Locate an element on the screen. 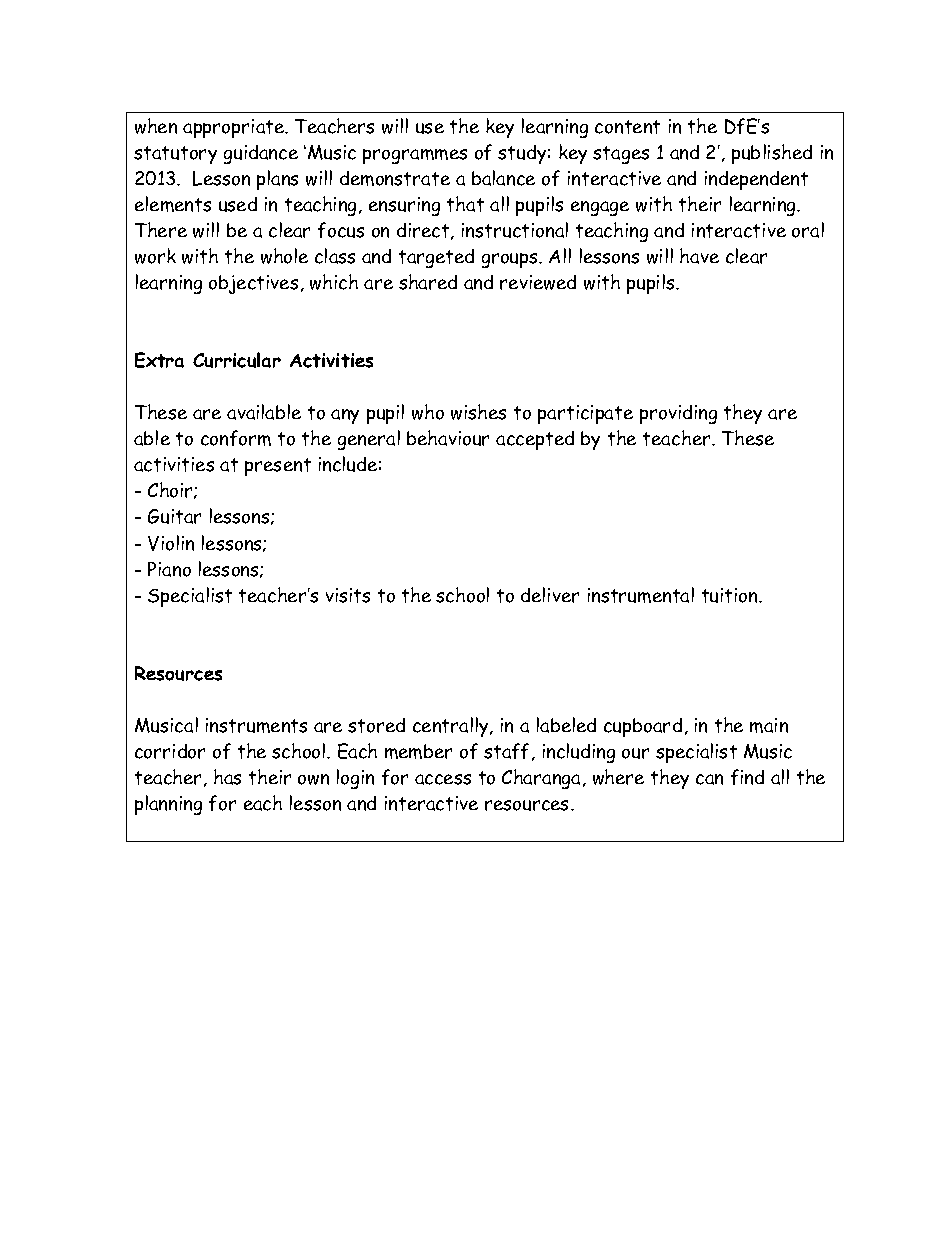  published is located at coordinates (772, 154).
